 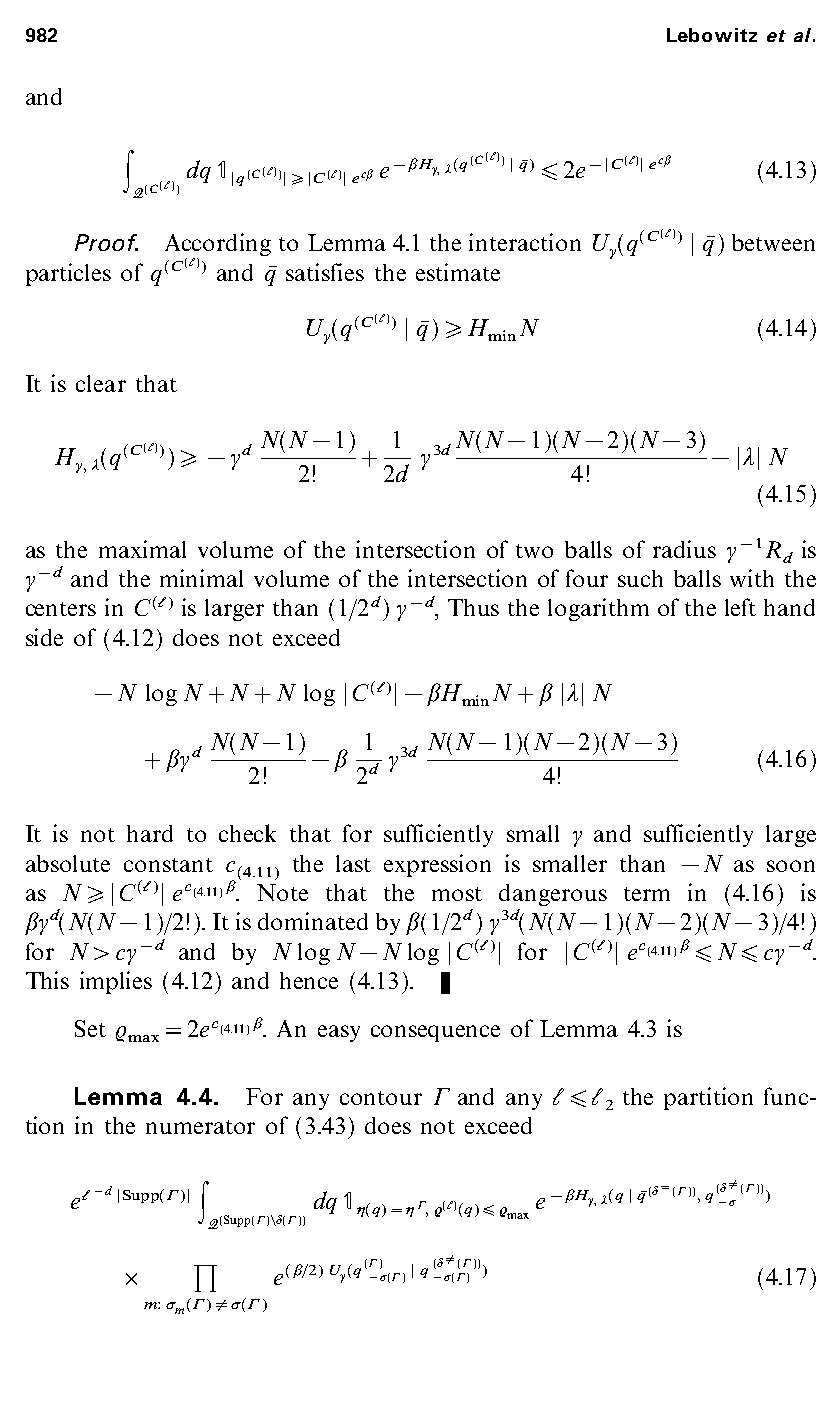 I want to click on soon, so click(x=791, y=866).
